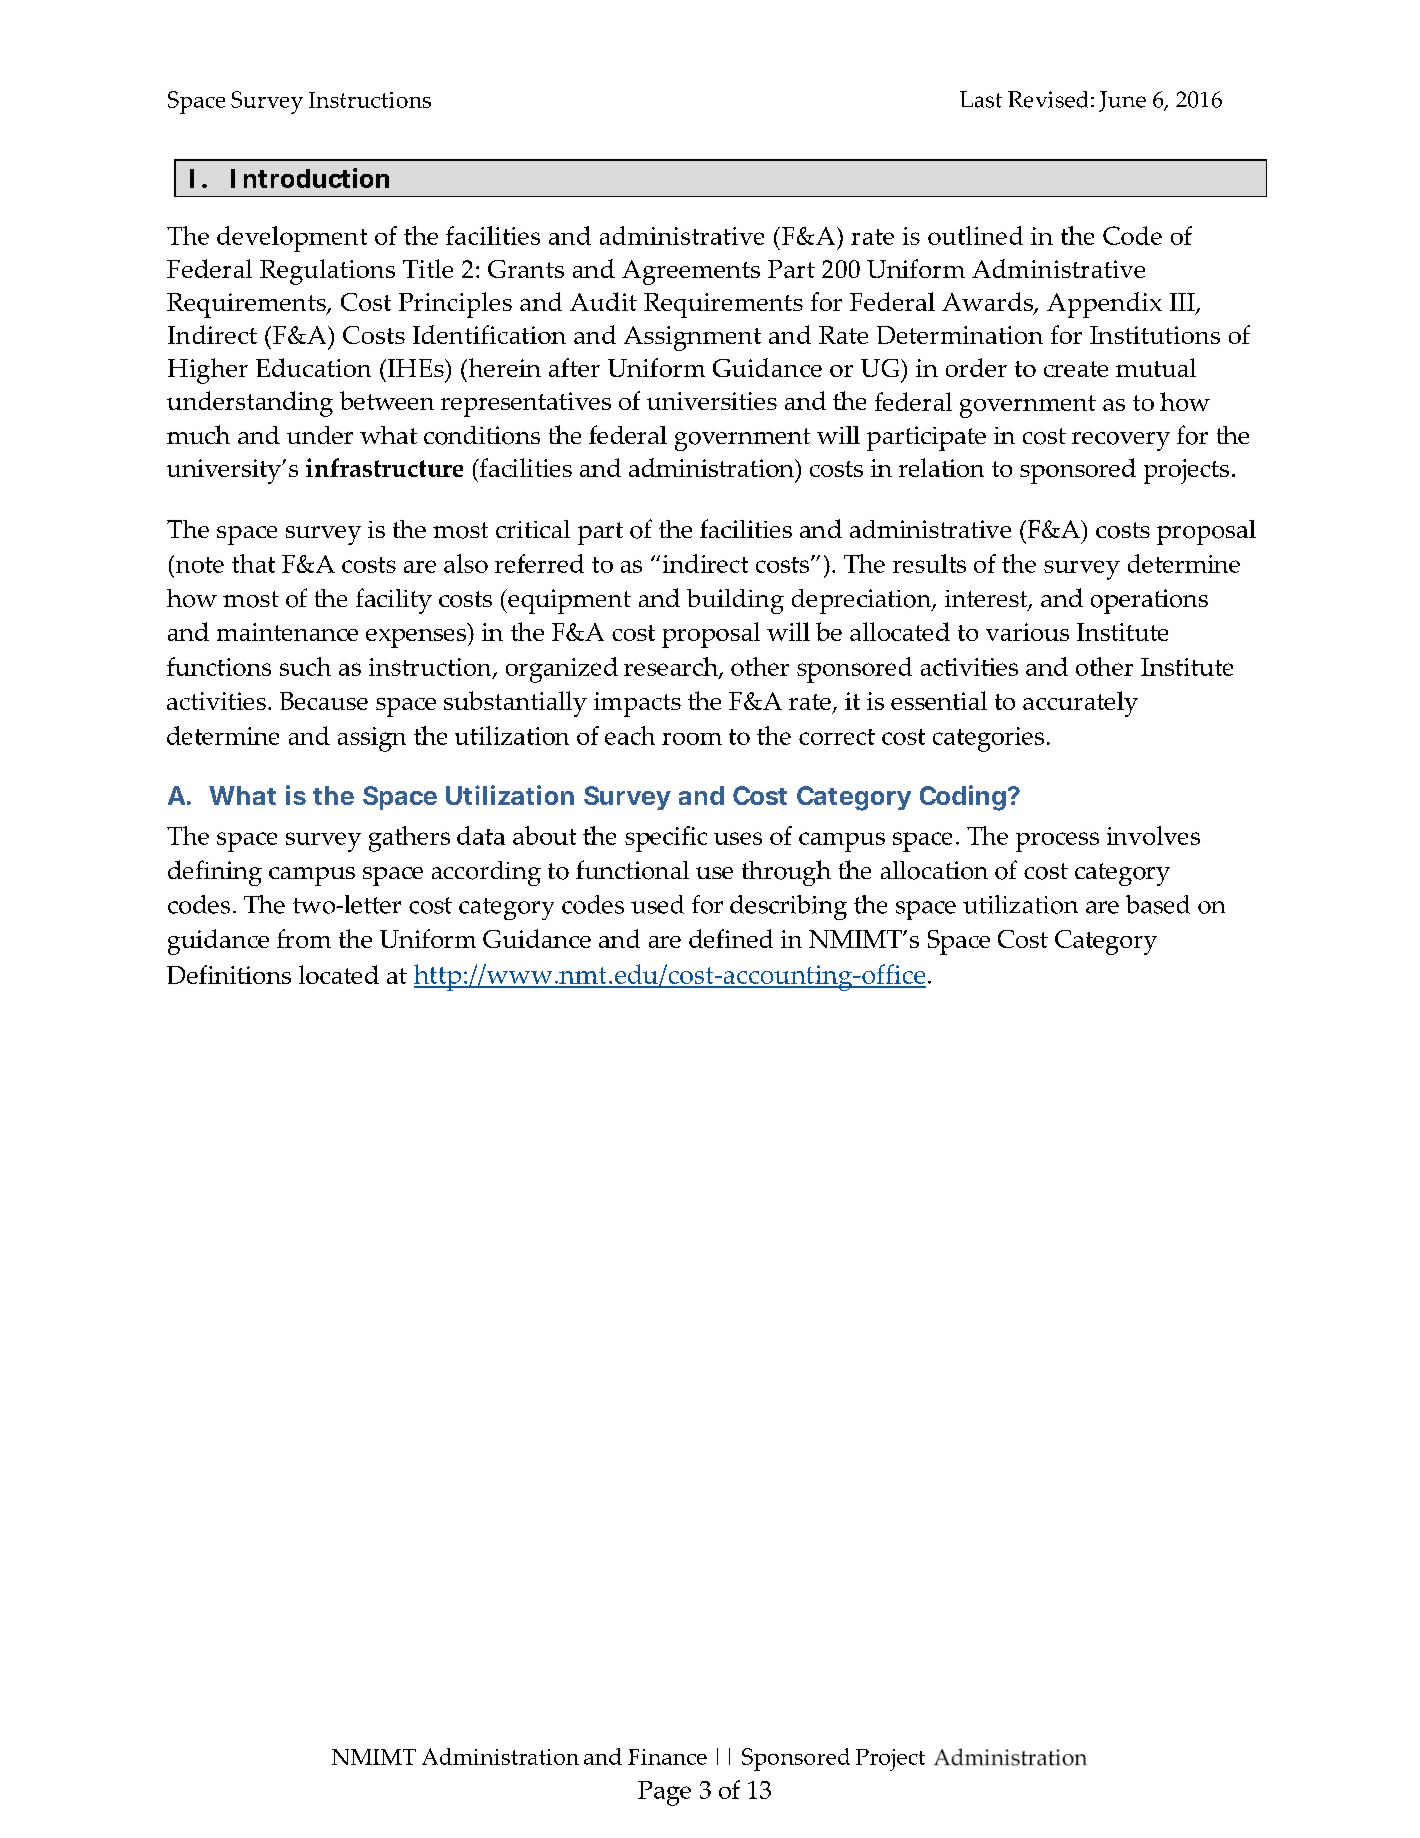 This document has height=1838, width=1420. What do you see at coordinates (731, 938) in the document?
I see `defined` at bounding box center [731, 938].
